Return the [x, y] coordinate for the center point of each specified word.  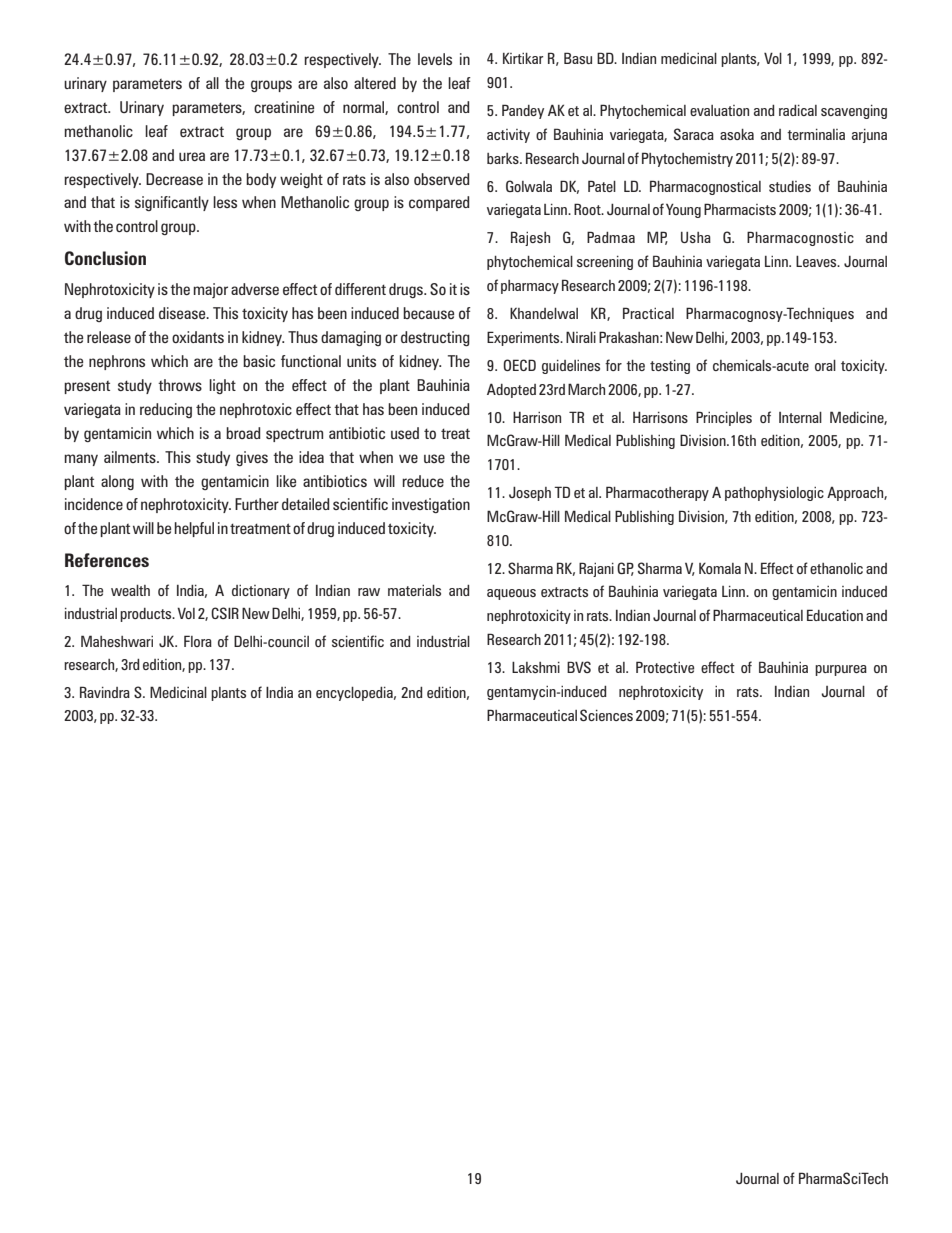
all [212, 83]
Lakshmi [536, 667]
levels [435, 59]
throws [180, 385]
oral [825, 365]
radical [798, 110]
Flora [198, 641]
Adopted [511, 390]
